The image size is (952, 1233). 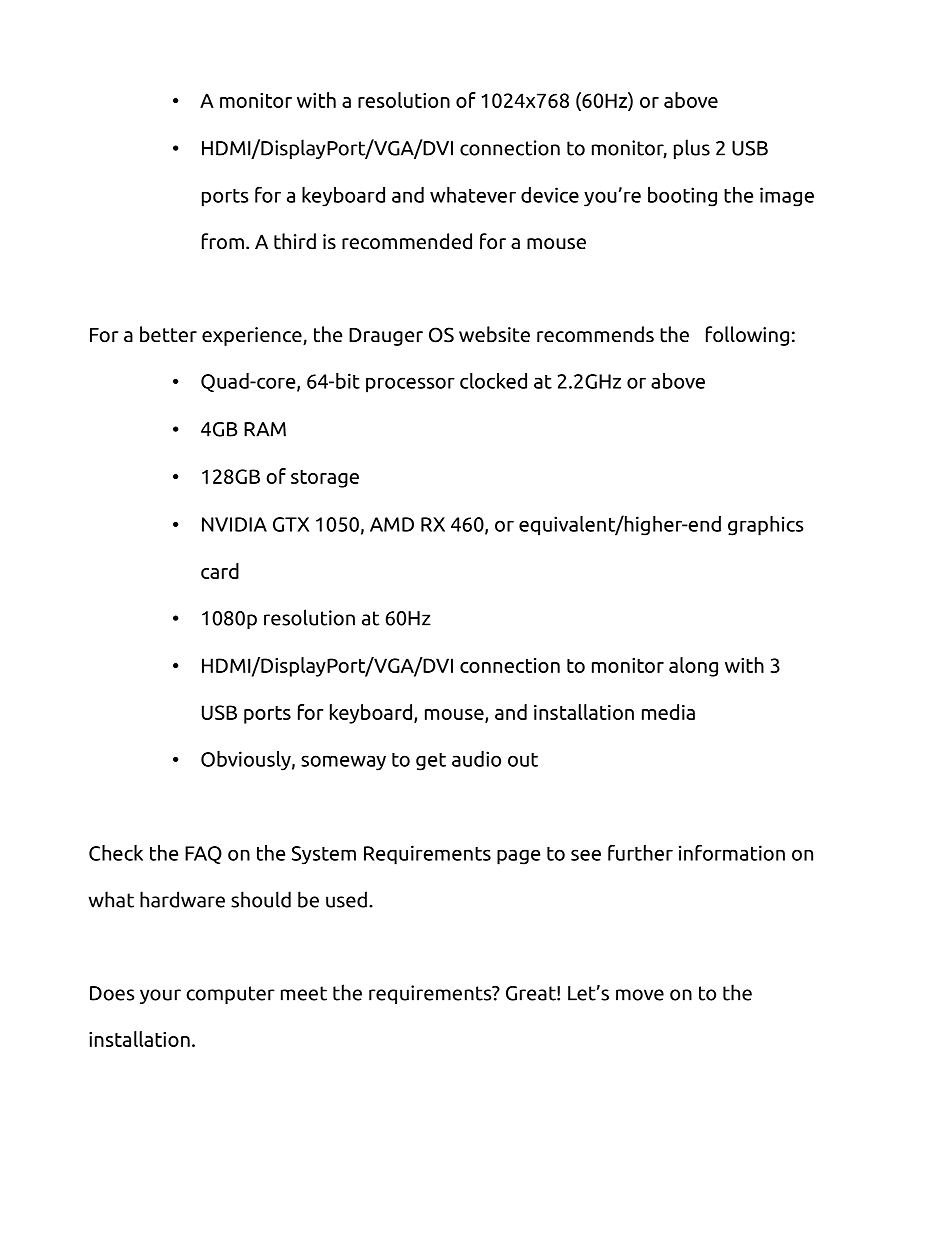 I want to click on move, so click(x=640, y=995).
